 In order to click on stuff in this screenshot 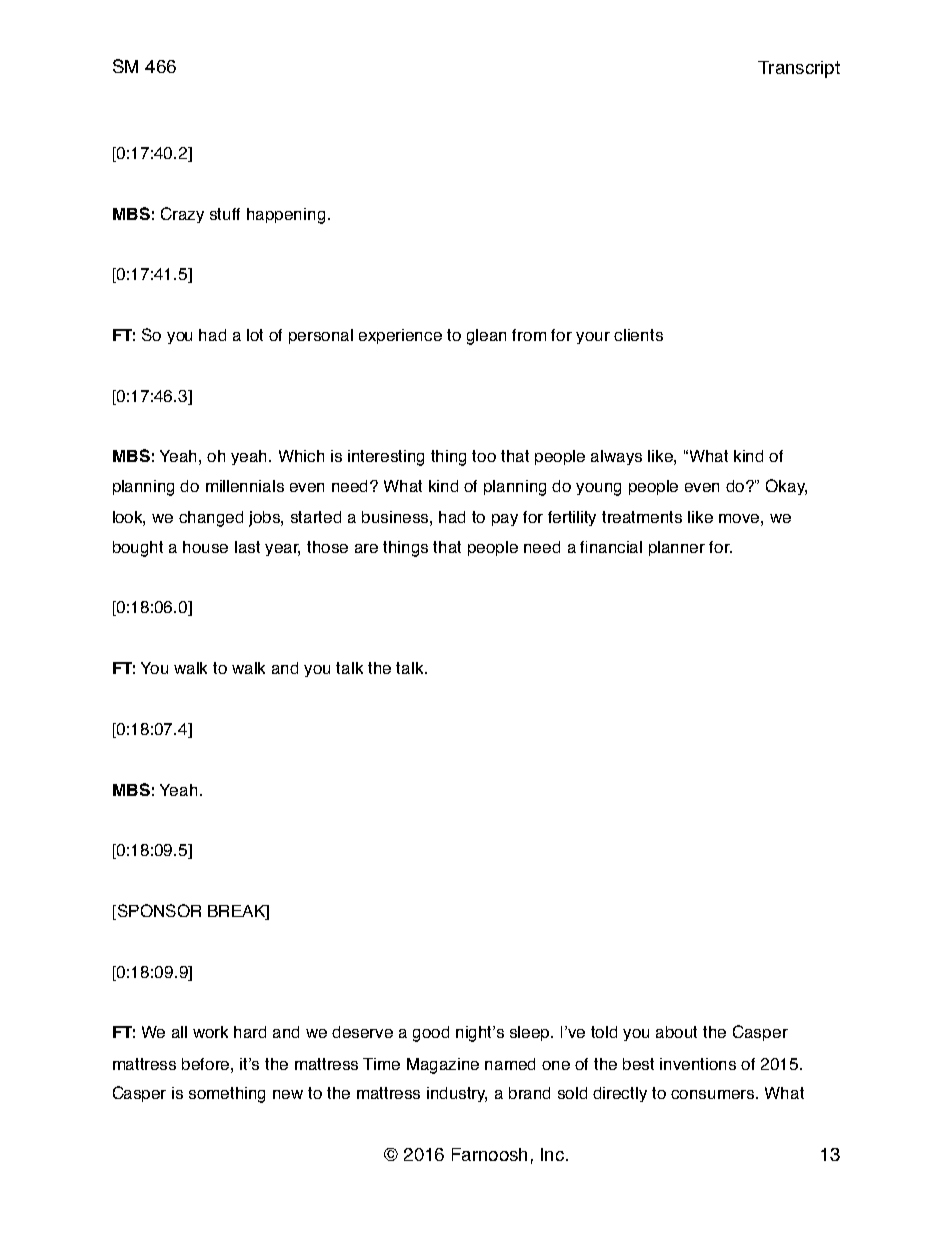, I will do `click(225, 214)`.
